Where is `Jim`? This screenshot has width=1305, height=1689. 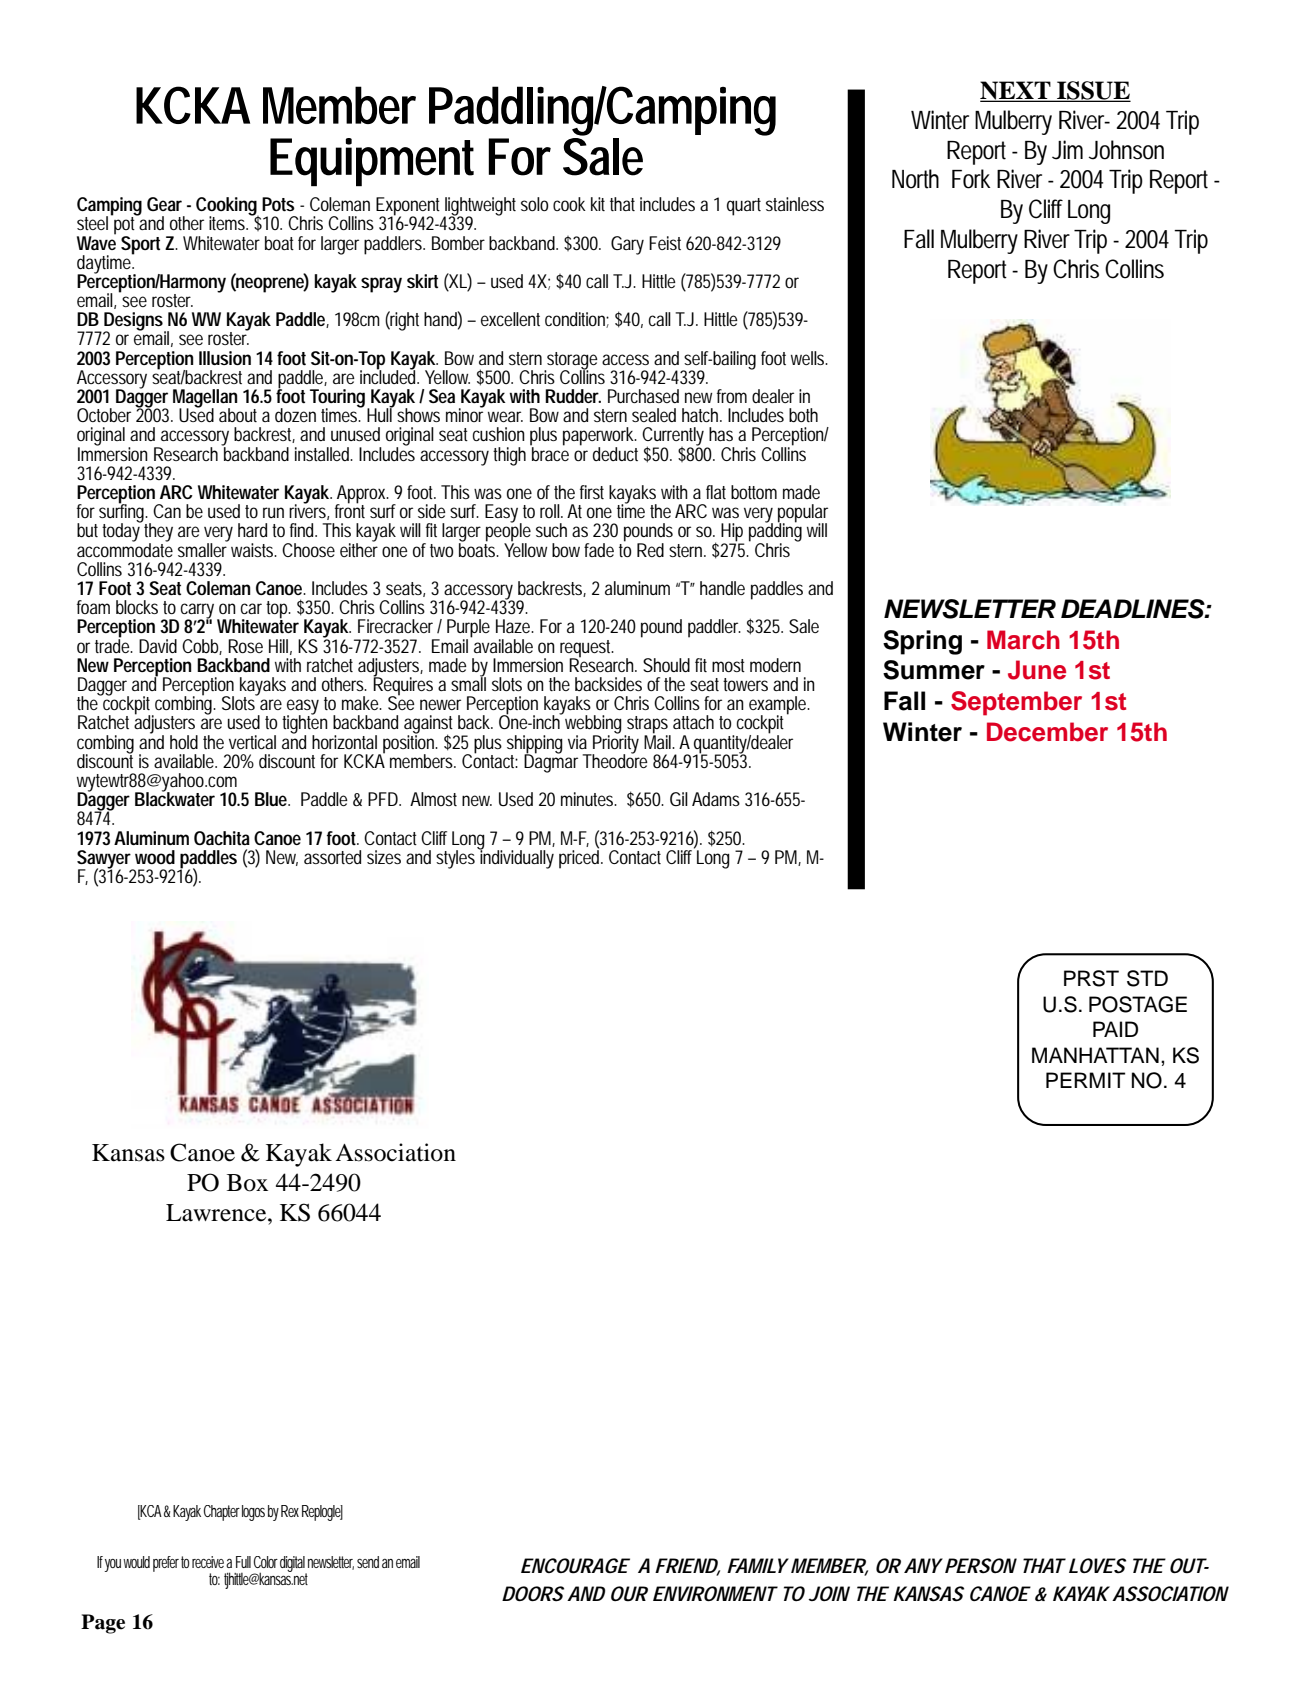 Jim is located at coordinates (1067, 150).
